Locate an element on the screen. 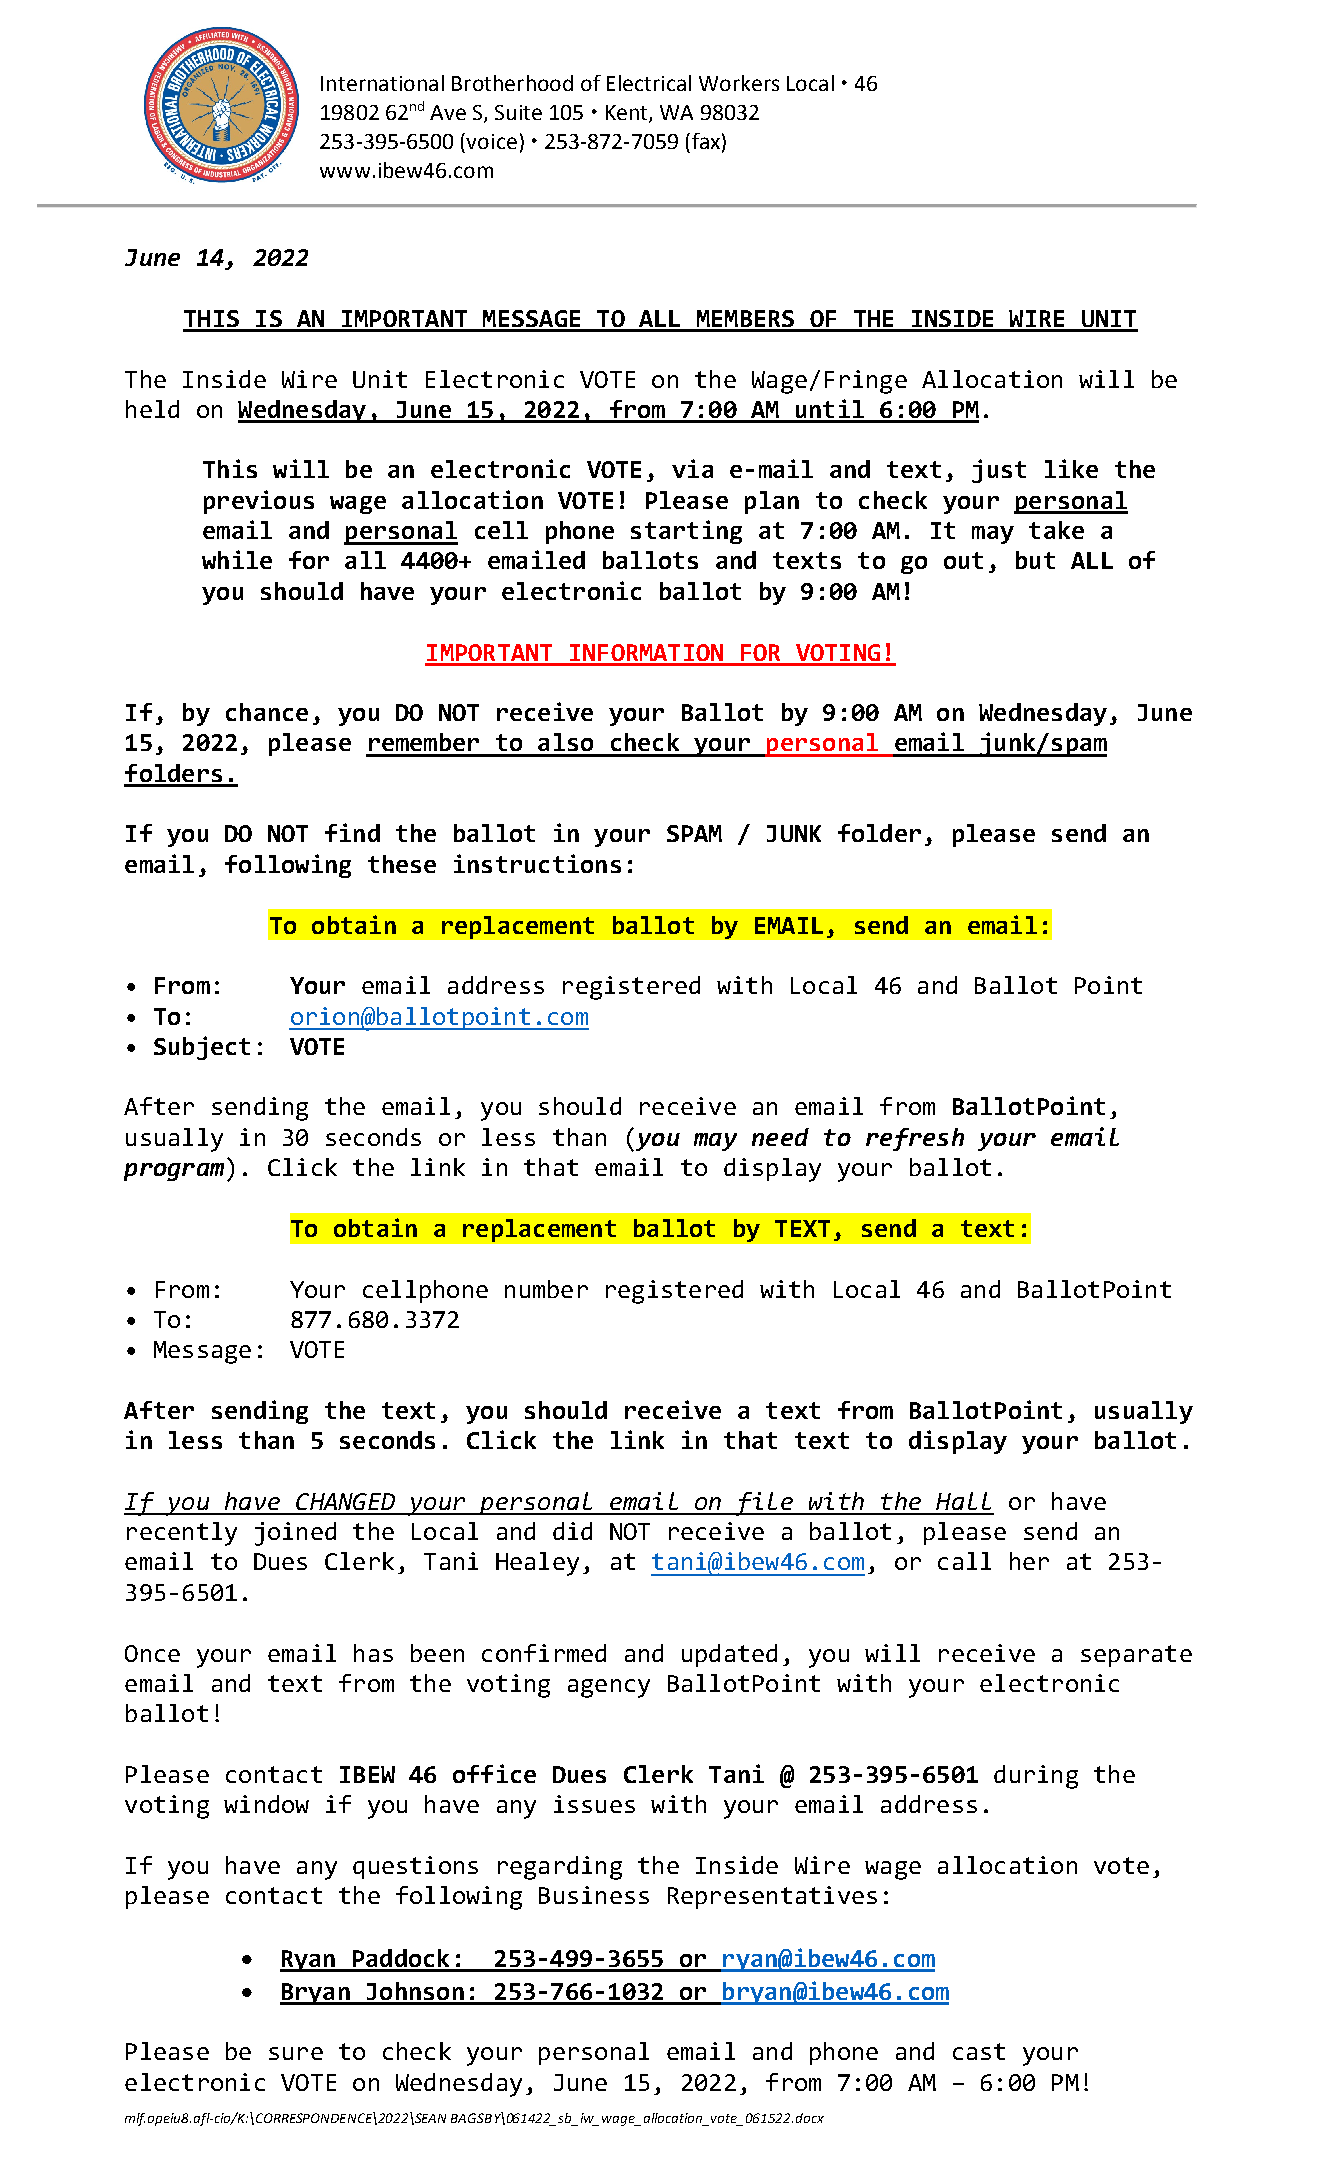 This screenshot has width=1321, height=2176. sure is located at coordinates (296, 2053).
